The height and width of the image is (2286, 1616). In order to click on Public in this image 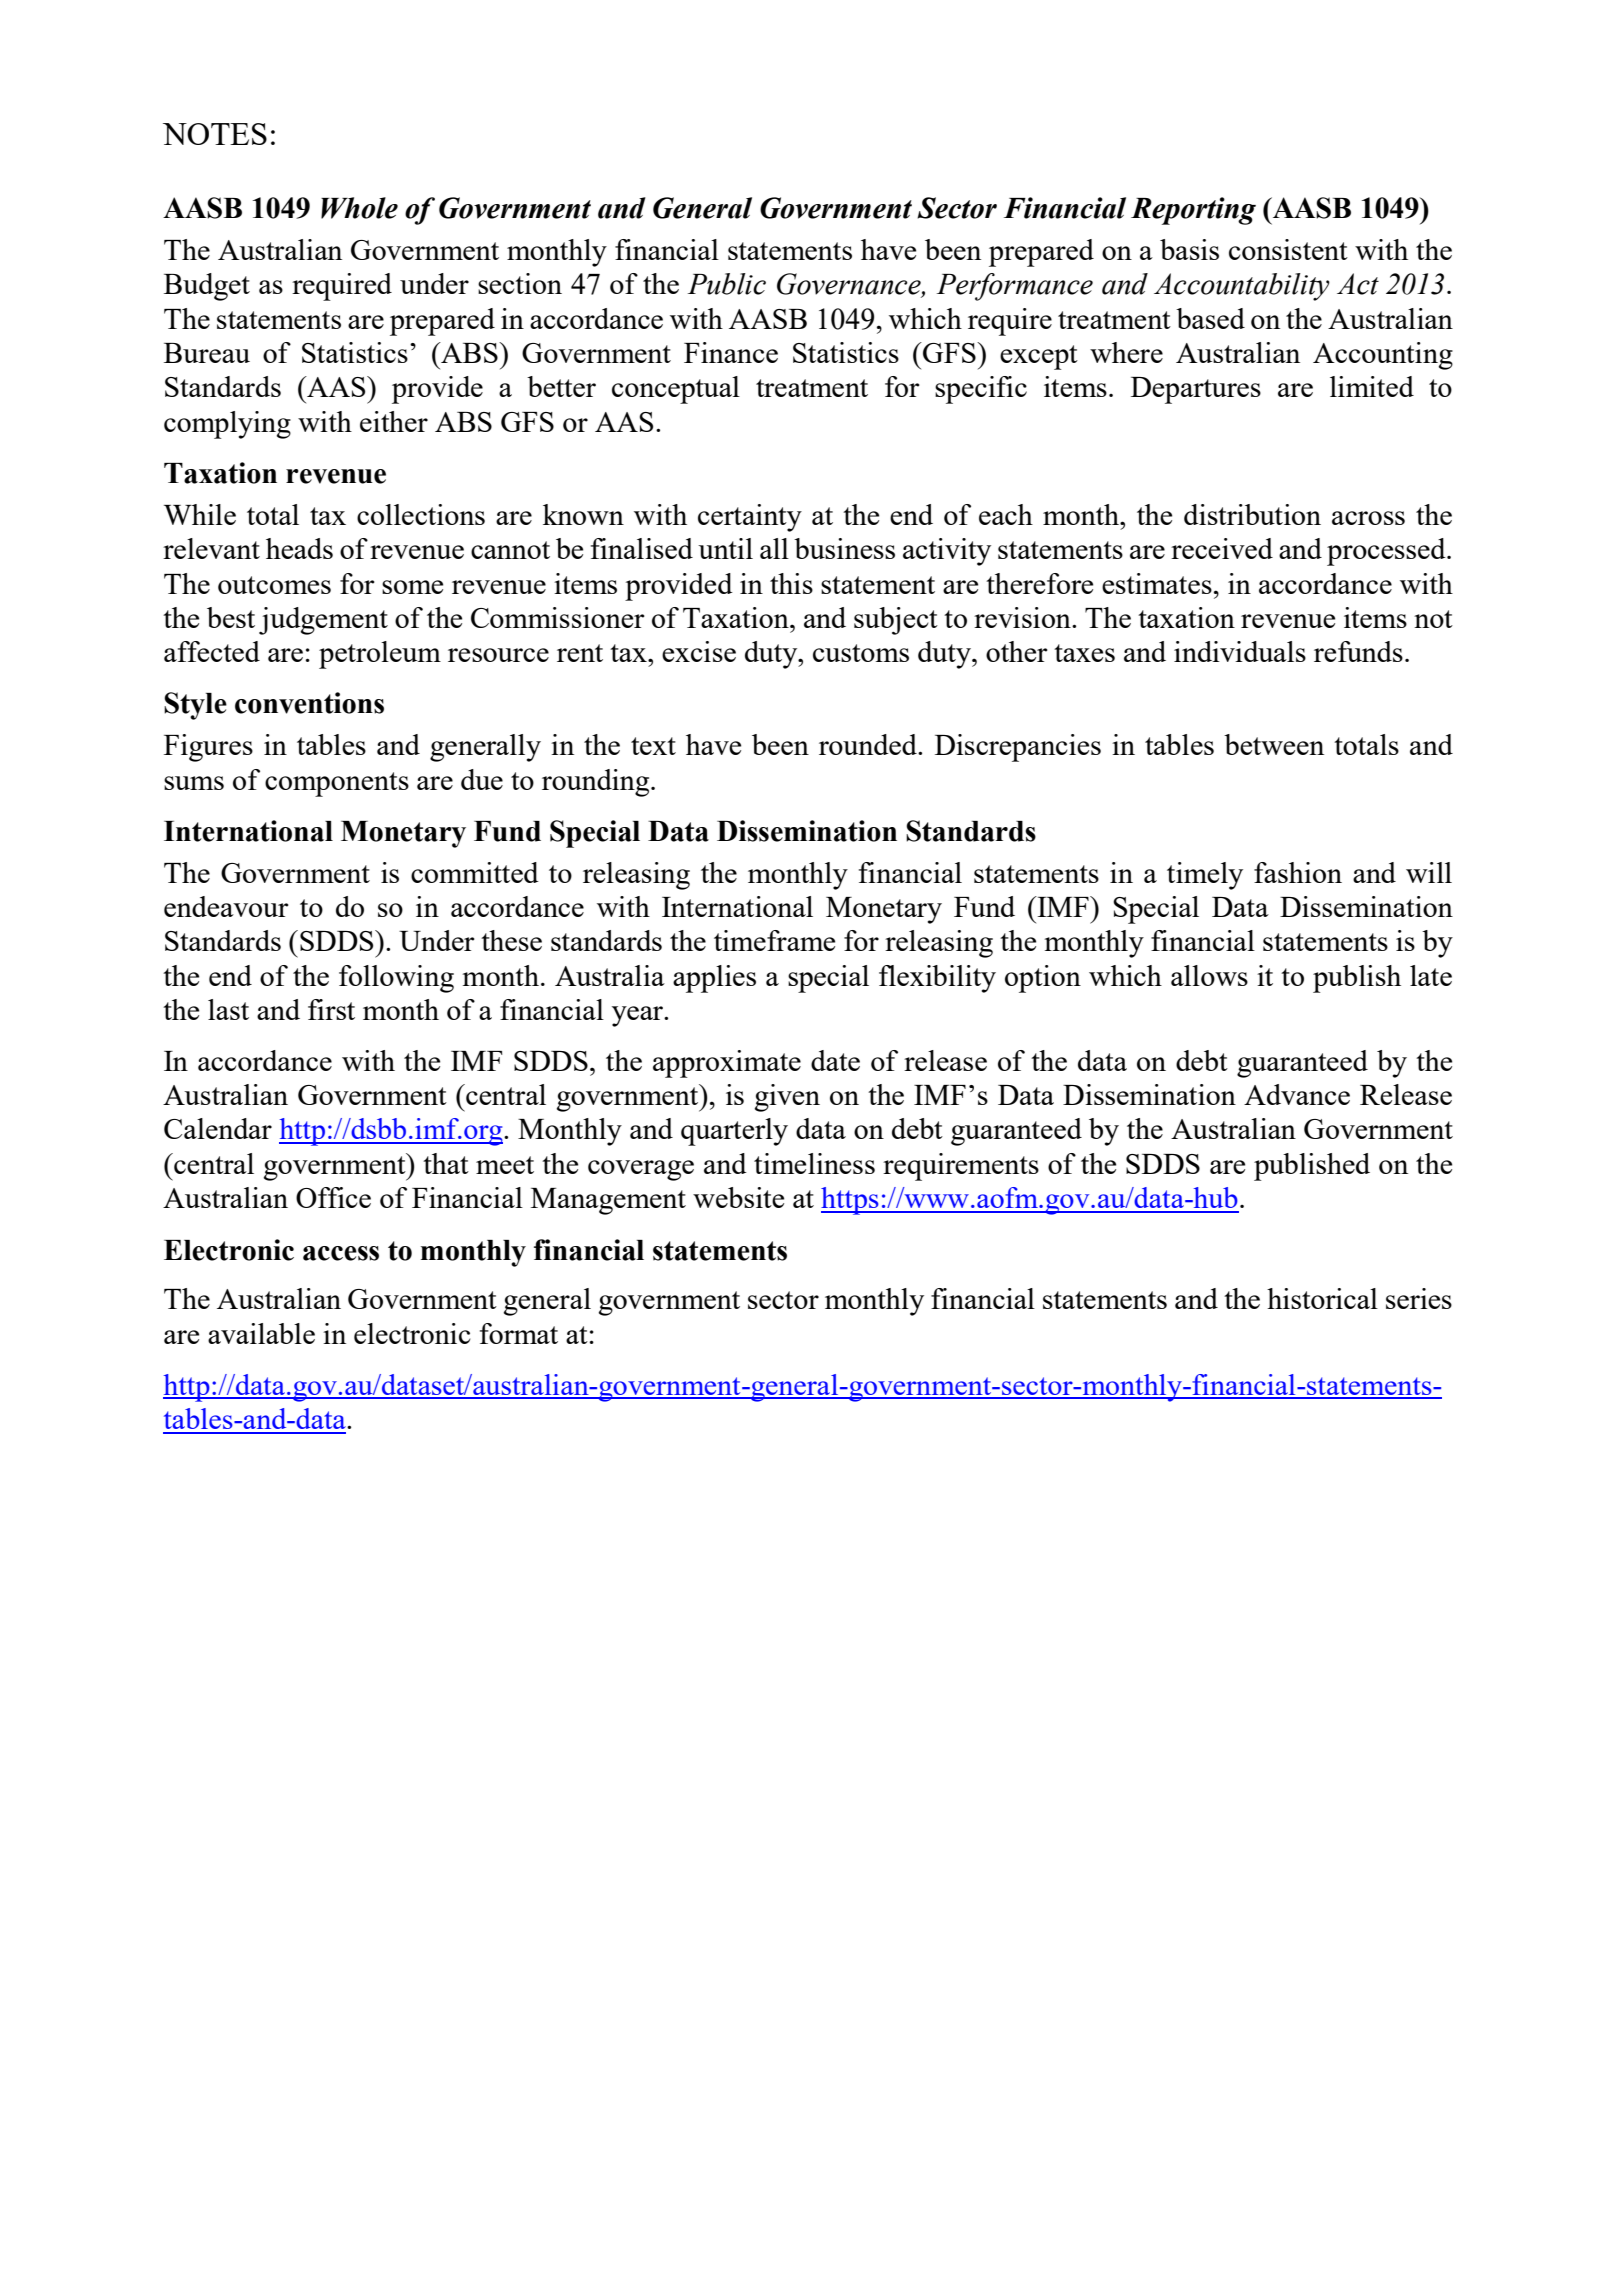, I will do `click(727, 284)`.
